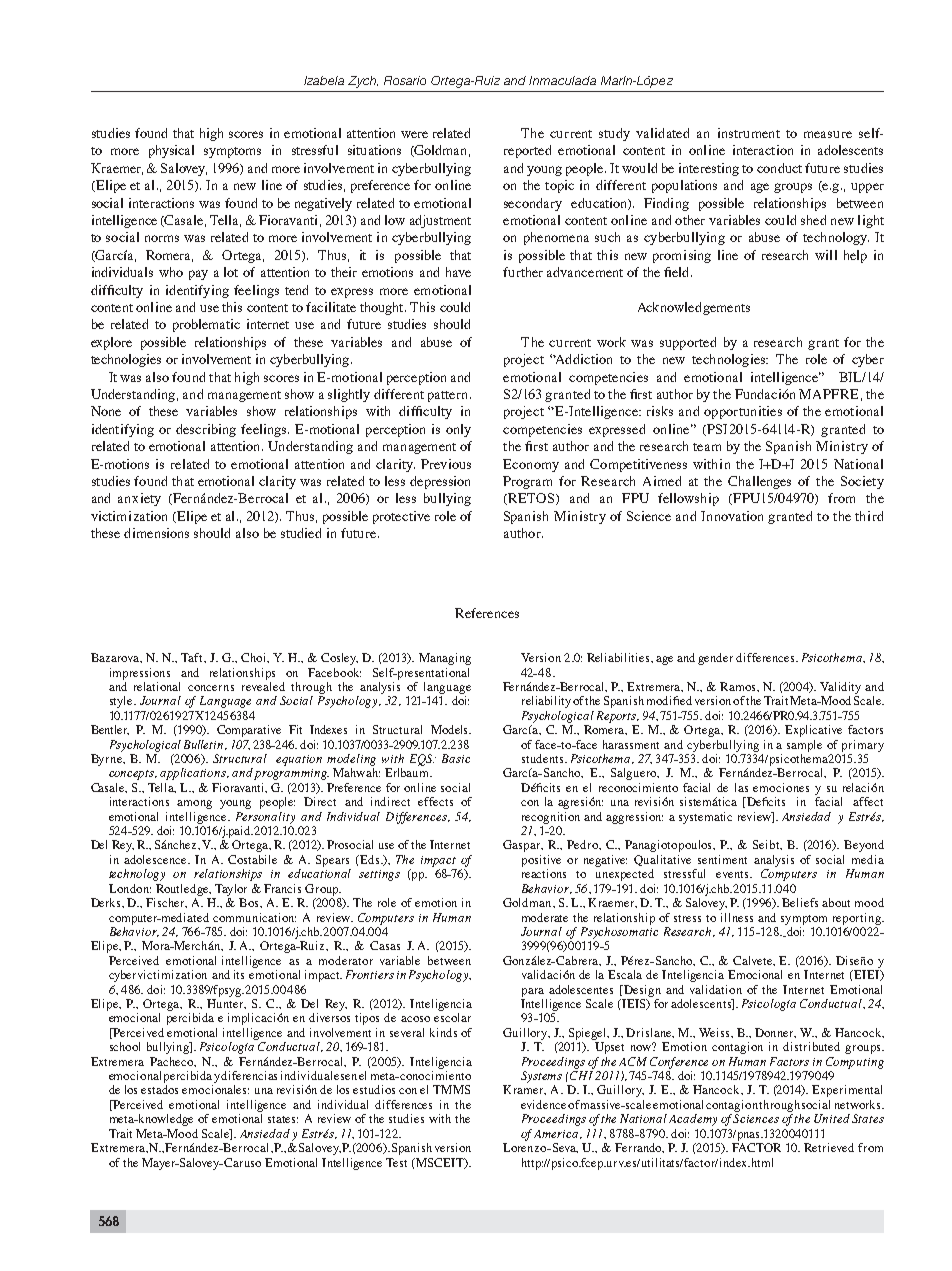  Describe the element at coordinates (523, 846) in the screenshot. I see `Gaspar` at that location.
